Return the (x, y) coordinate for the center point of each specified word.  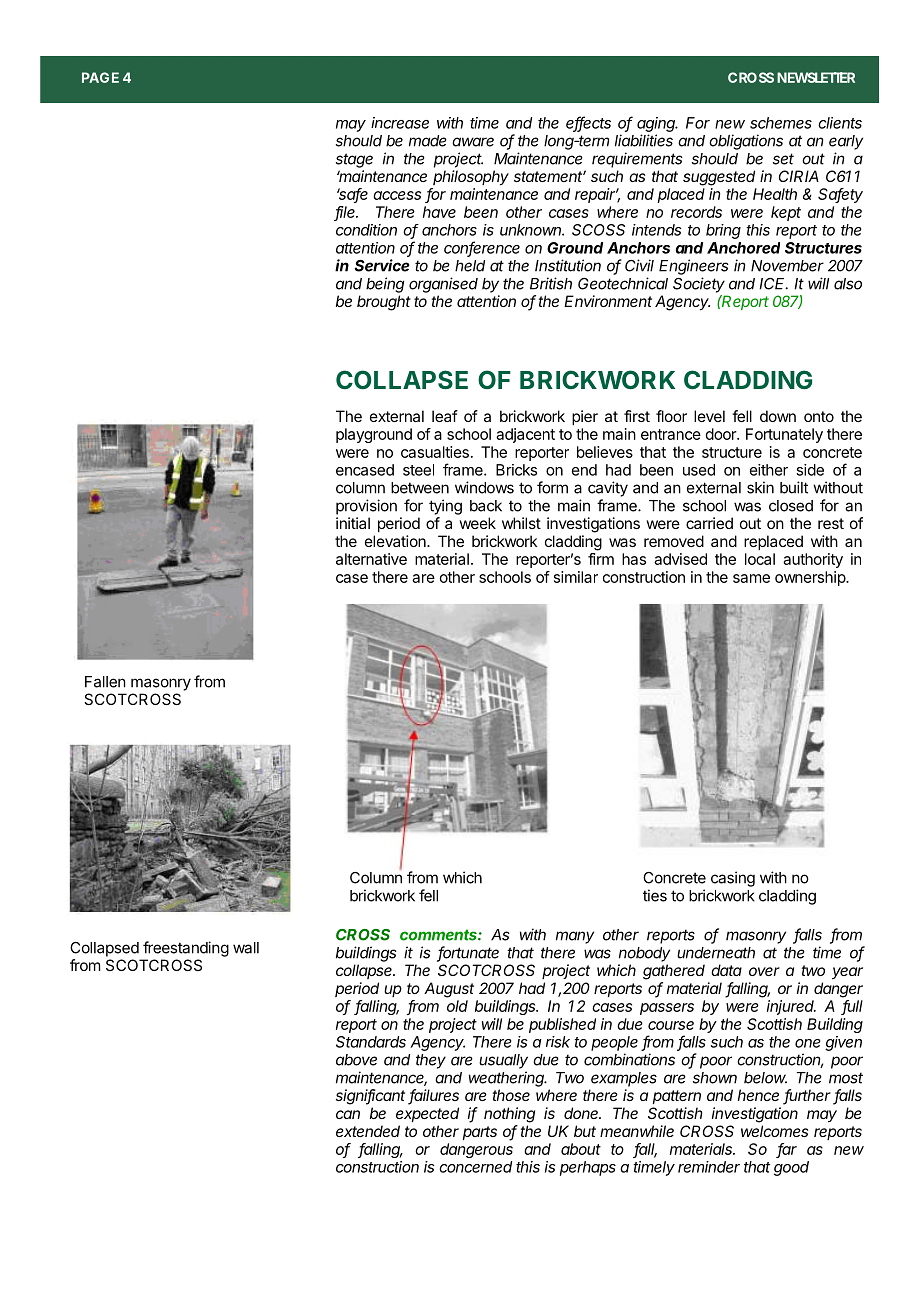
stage (354, 160)
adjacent (525, 435)
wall (246, 948)
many (575, 937)
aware (473, 142)
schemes (781, 123)
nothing (509, 1115)
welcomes (774, 1131)
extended (368, 1131)
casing (733, 879)
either (769, 470)
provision (366, 507)
